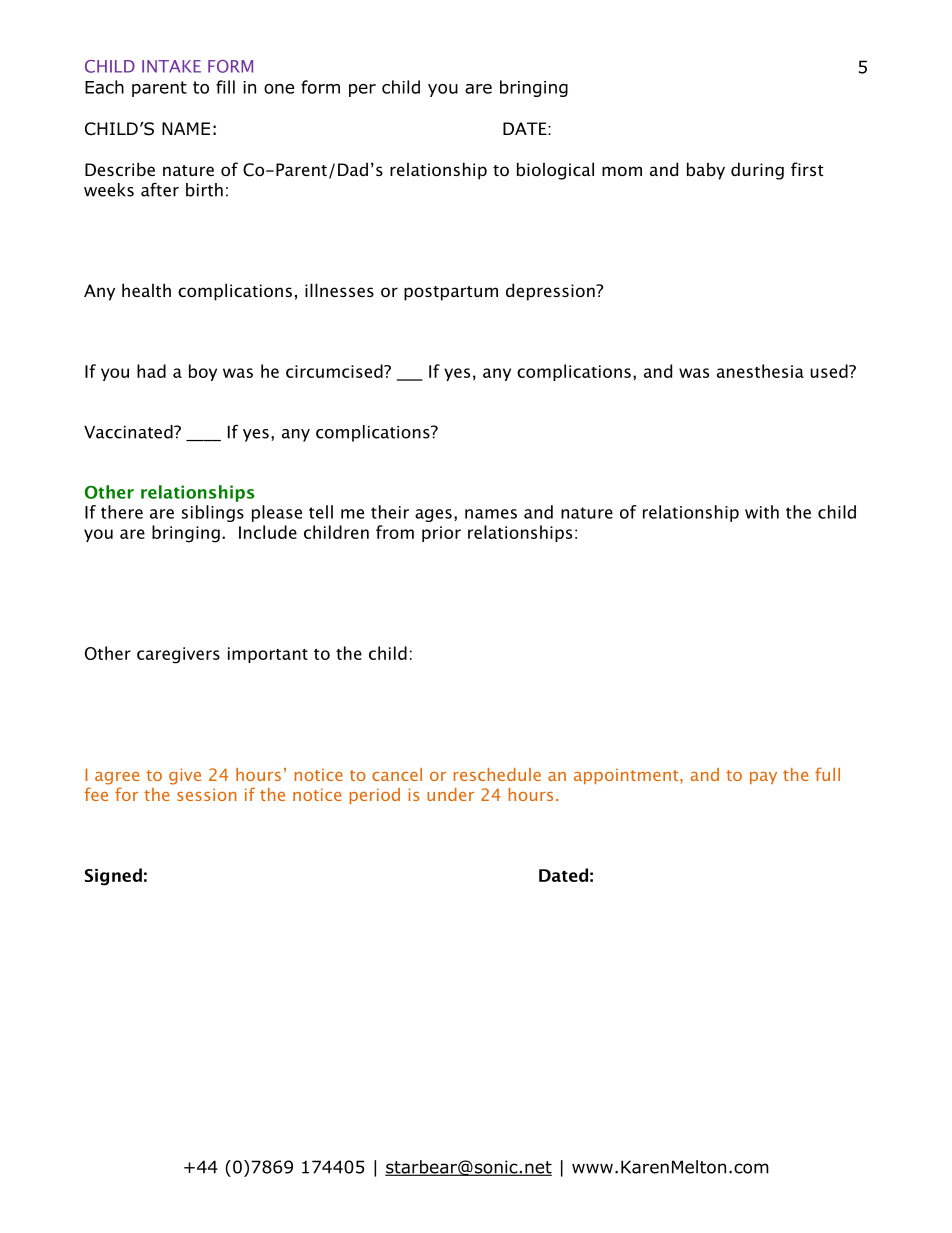  What do you see at coordinates (763, 778) in the screenshot?
I see `pay` at bounding box center [763, 778].
